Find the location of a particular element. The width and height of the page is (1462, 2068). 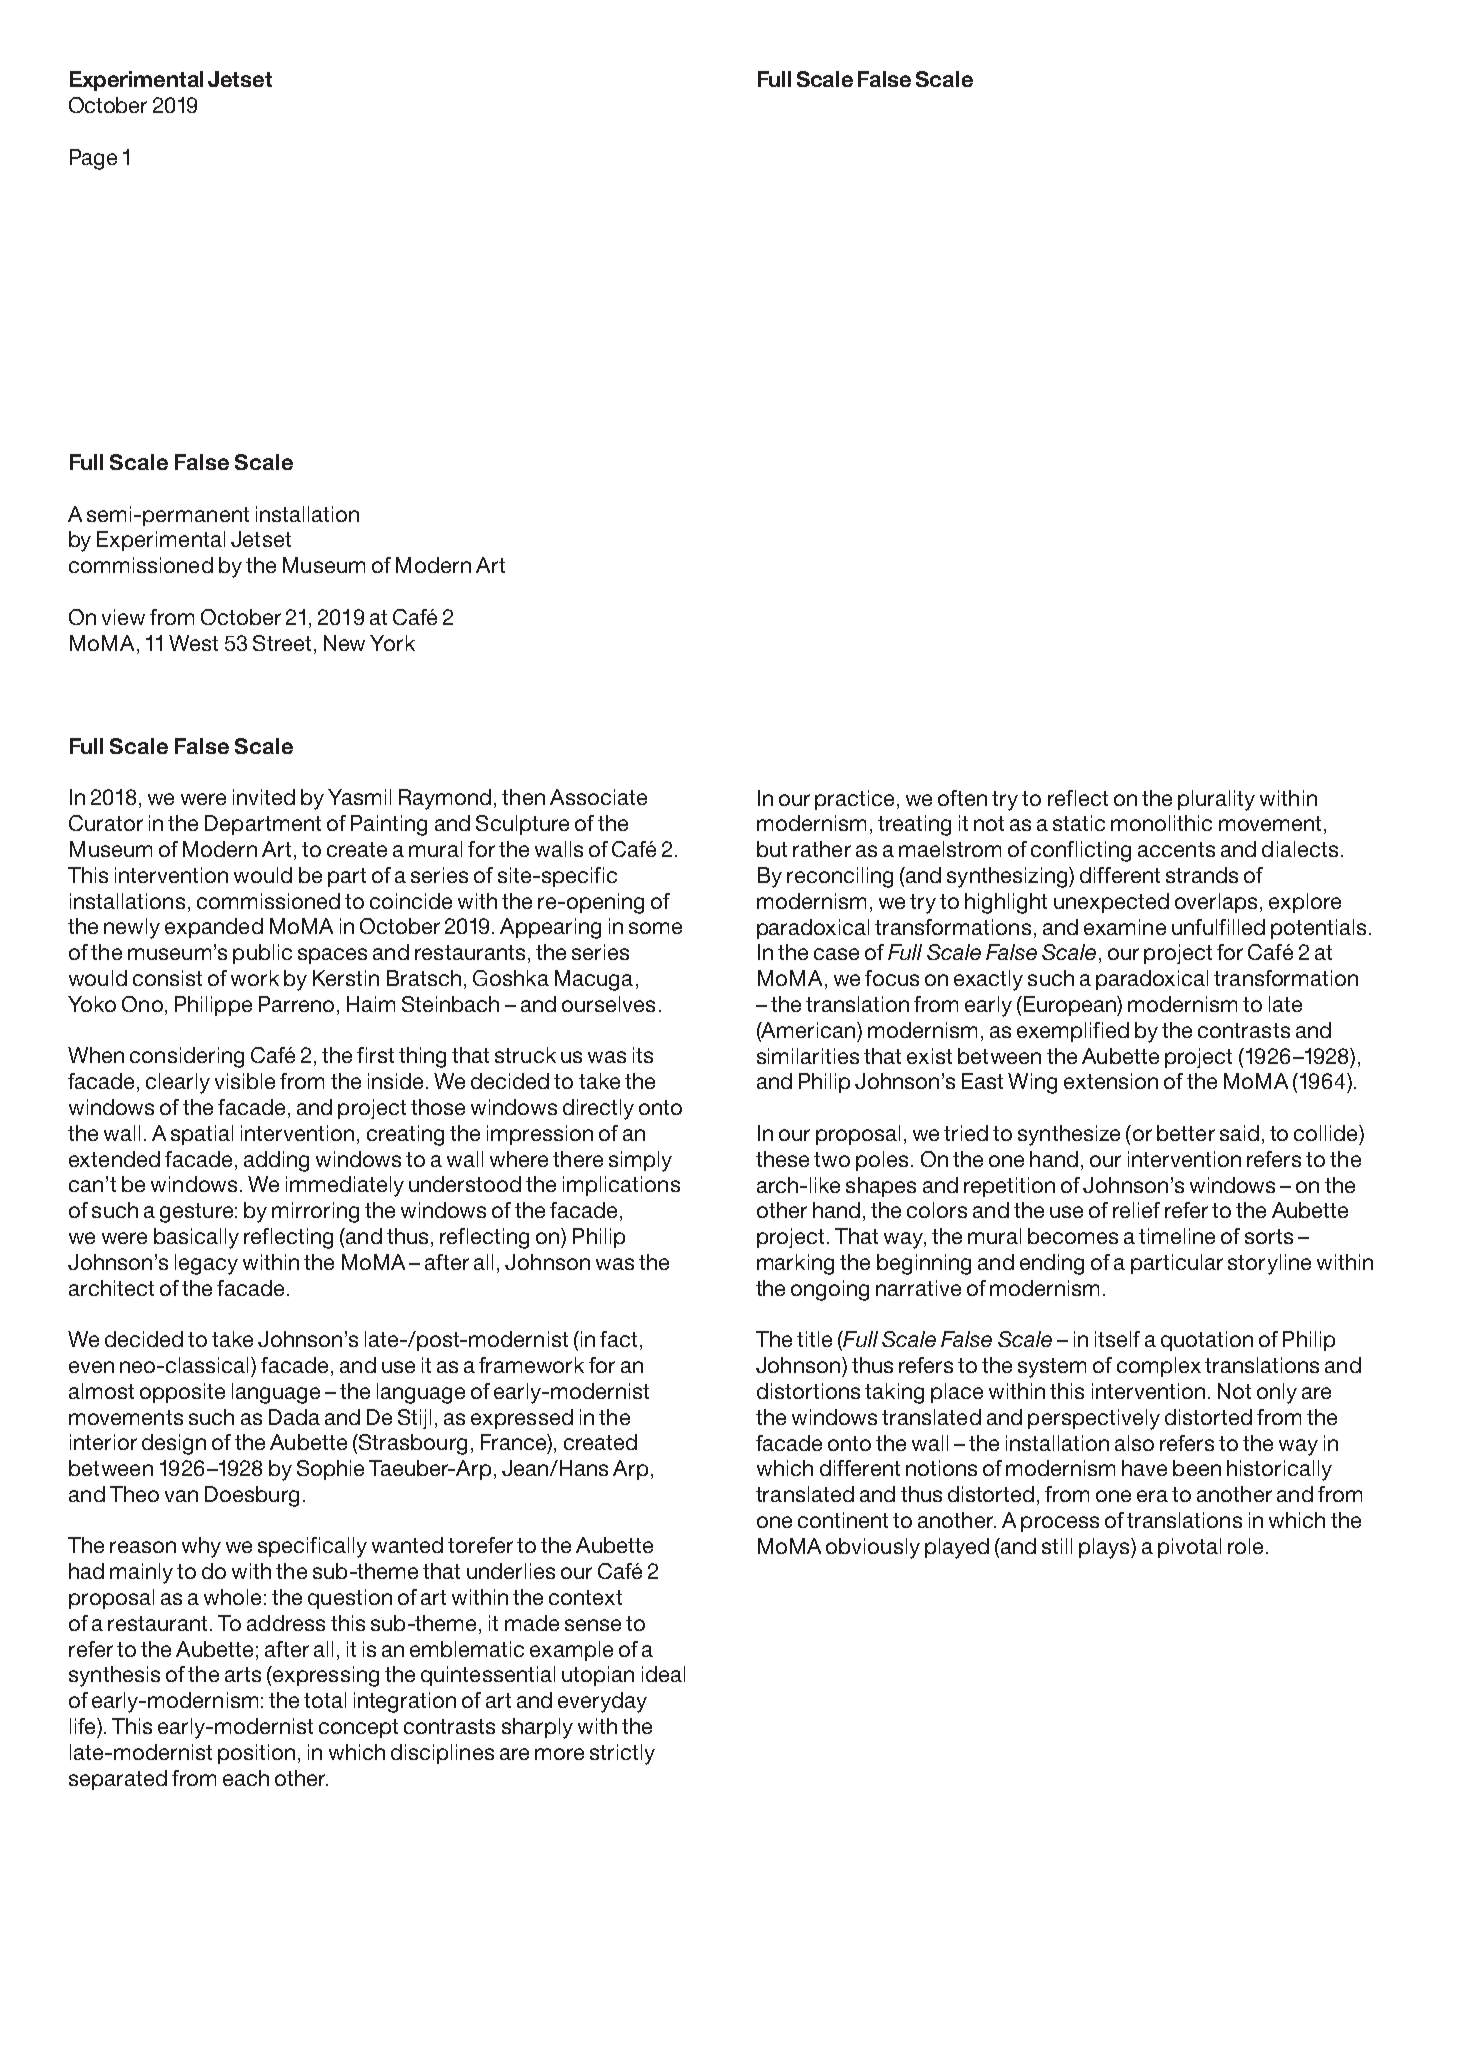

Page is located at coordinates (93, 159).
